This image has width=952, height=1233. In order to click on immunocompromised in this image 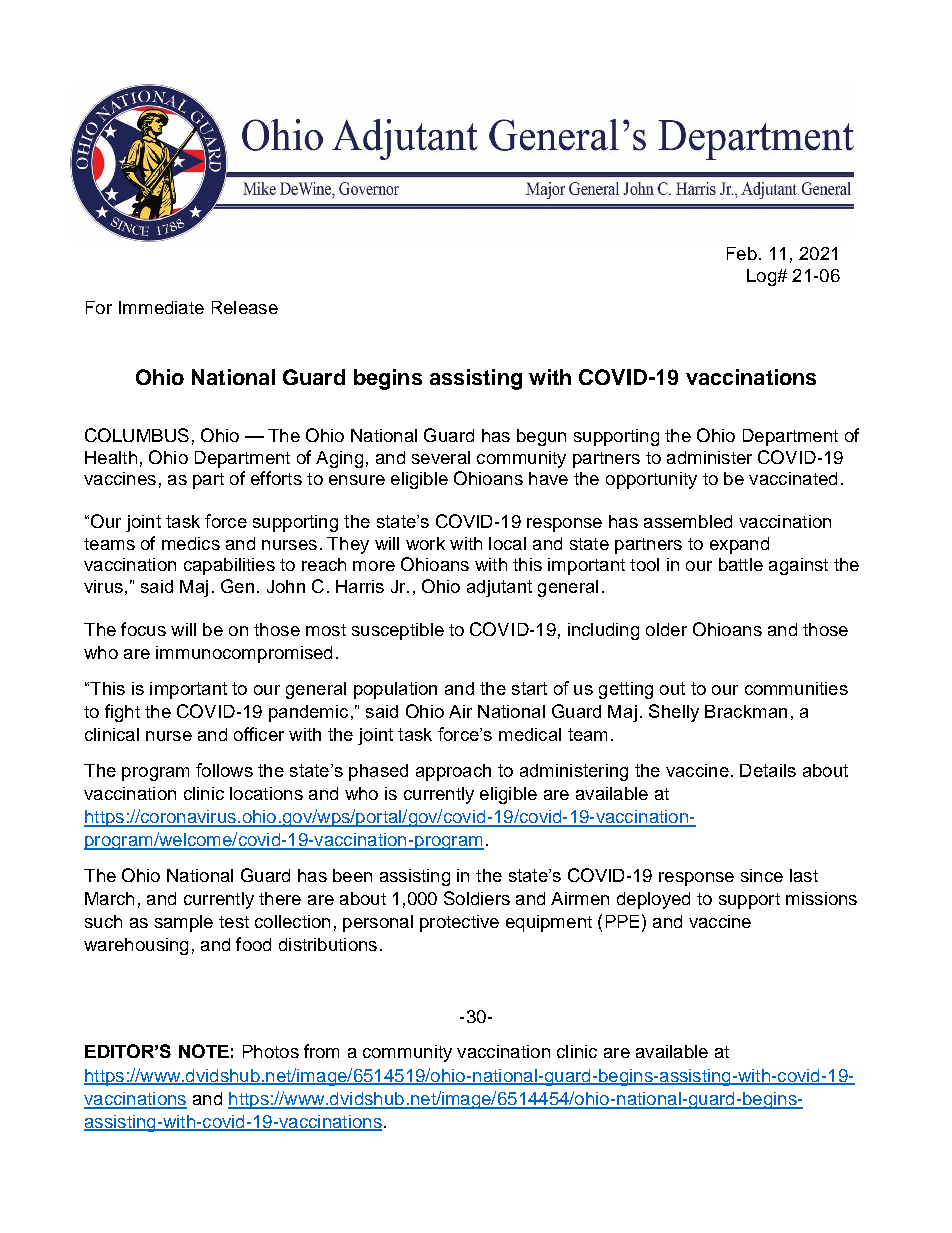, I will do `click(244, 654)`.
